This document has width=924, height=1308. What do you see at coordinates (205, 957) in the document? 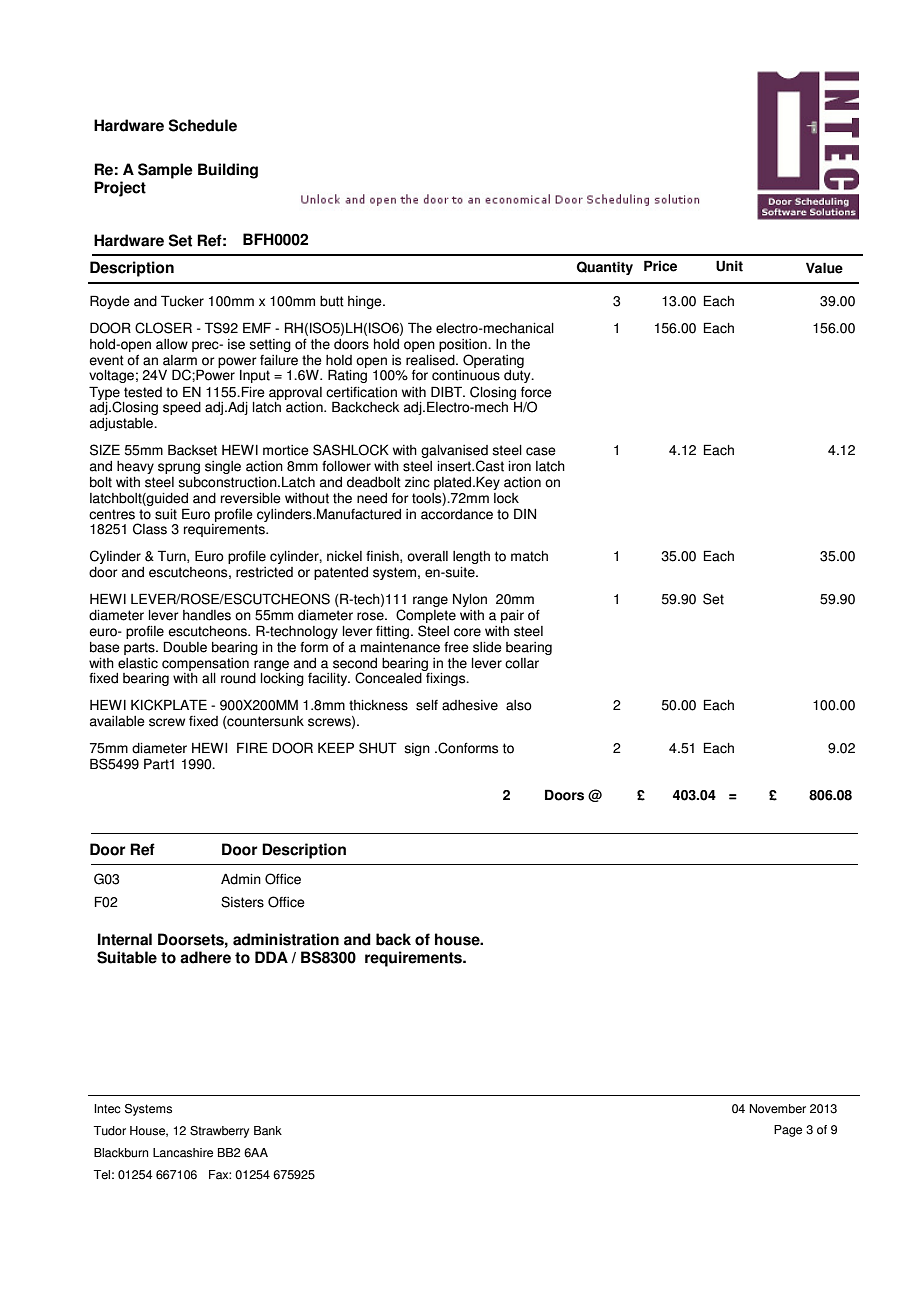
I see `adhere` at bounding box center [205, 957].
